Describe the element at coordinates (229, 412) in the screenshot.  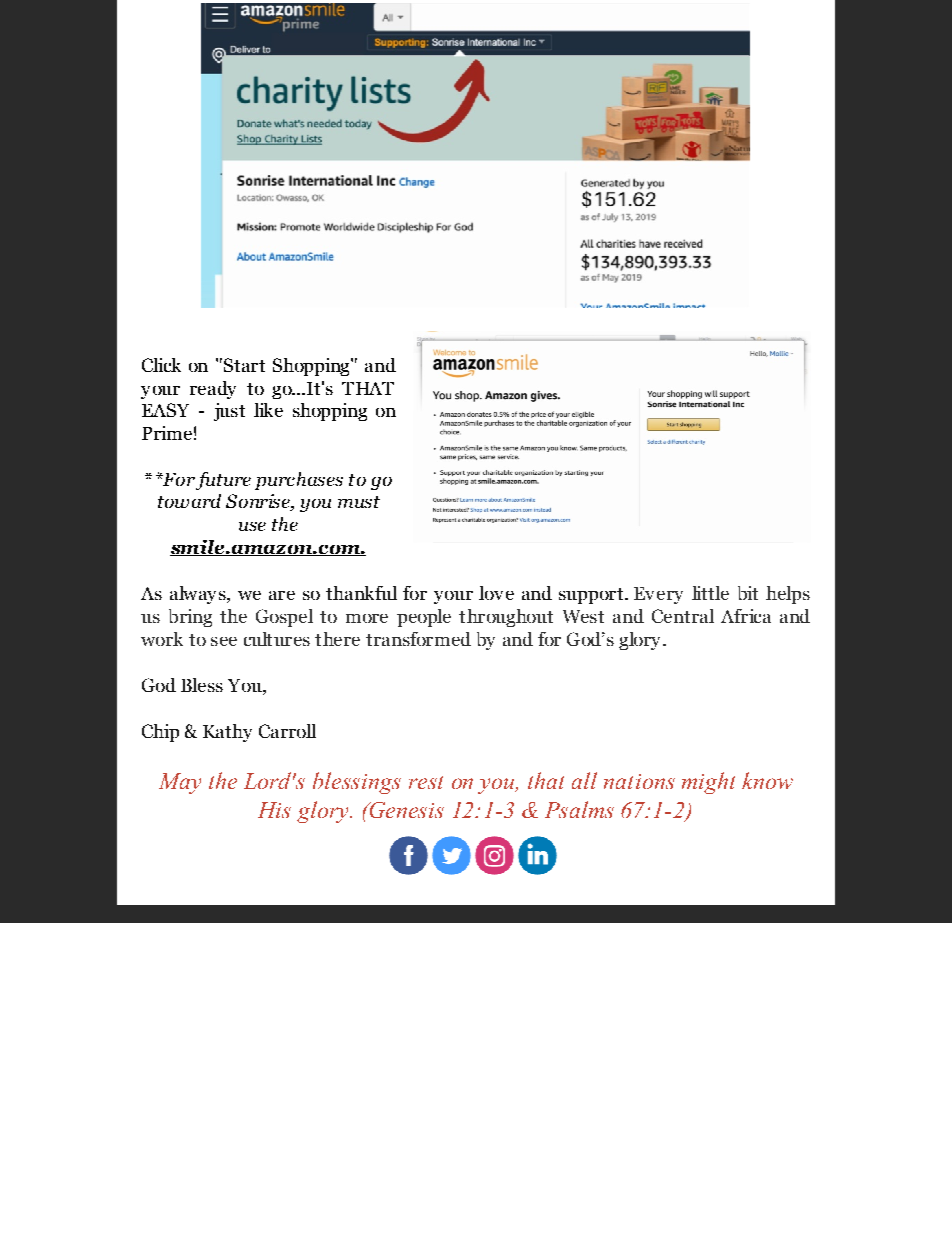
I see `just` at that location.
